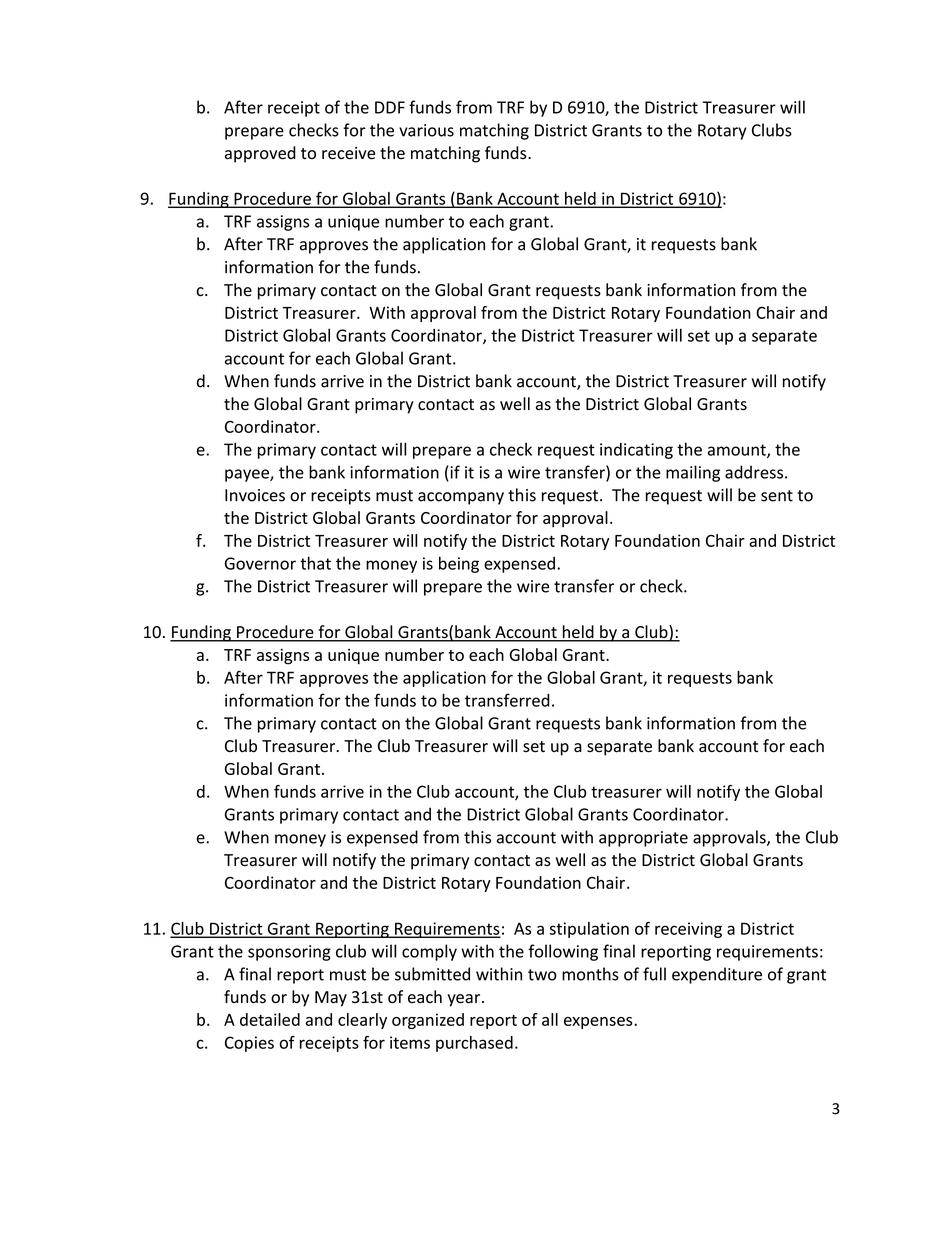  I want to click on various, so click(426, 130).
